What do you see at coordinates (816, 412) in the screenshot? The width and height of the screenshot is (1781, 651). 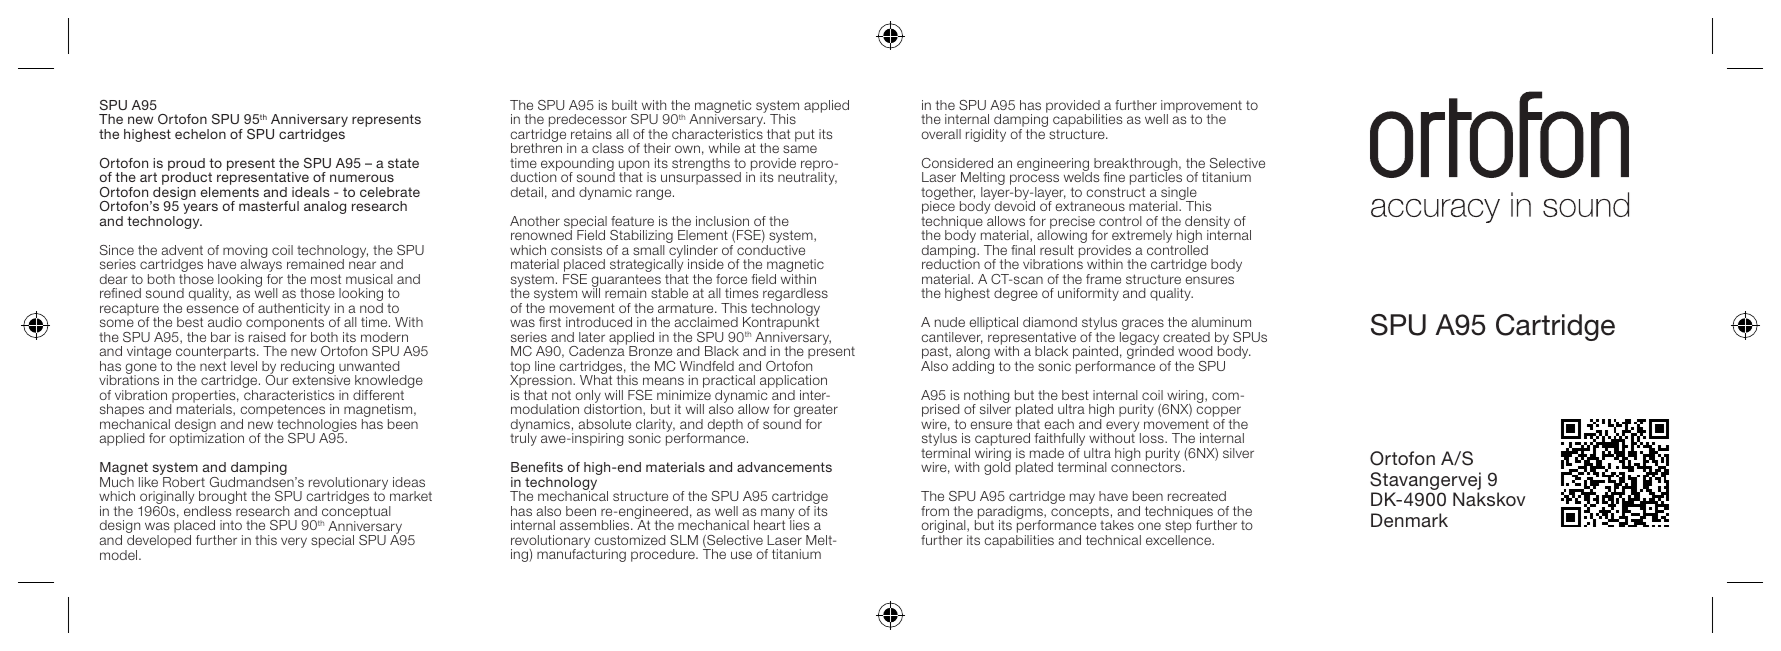 I see `greater` at bounding box center [816, 412].
